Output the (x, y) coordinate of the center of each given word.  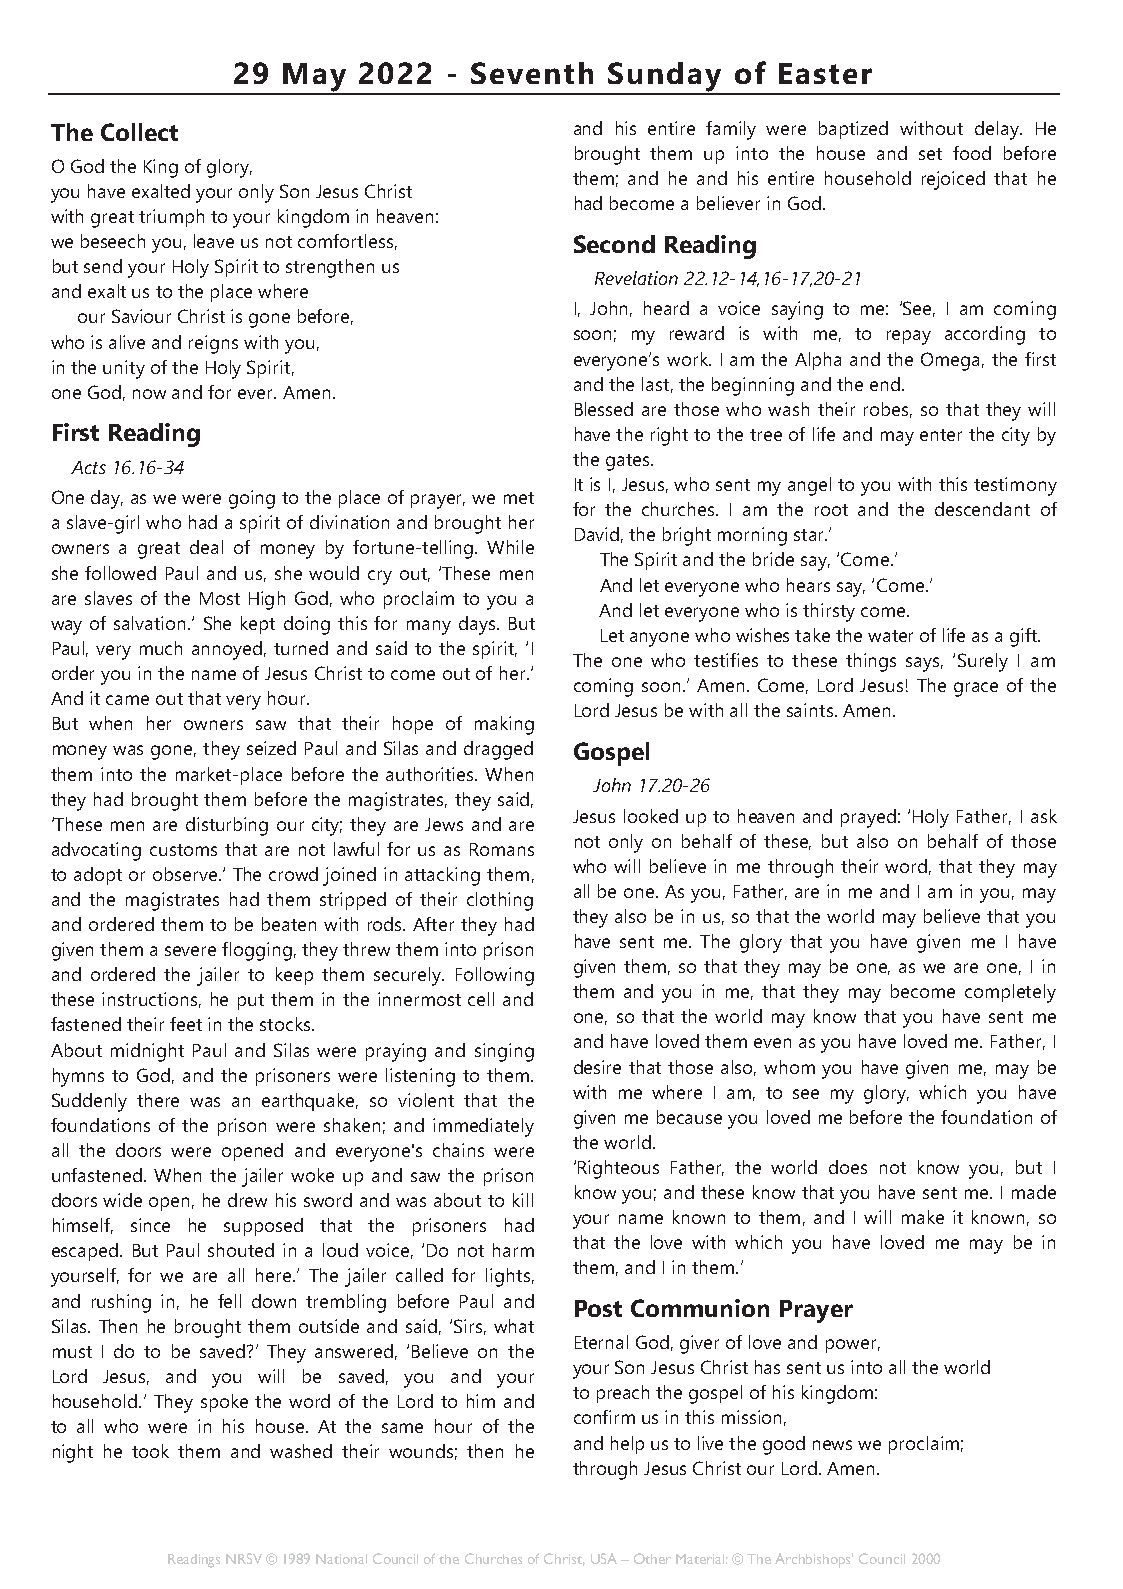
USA (604, 1558)
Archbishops (814, 1560)
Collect (139, 132)
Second (614, 244)
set (930, 154)
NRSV (244, 1558)
